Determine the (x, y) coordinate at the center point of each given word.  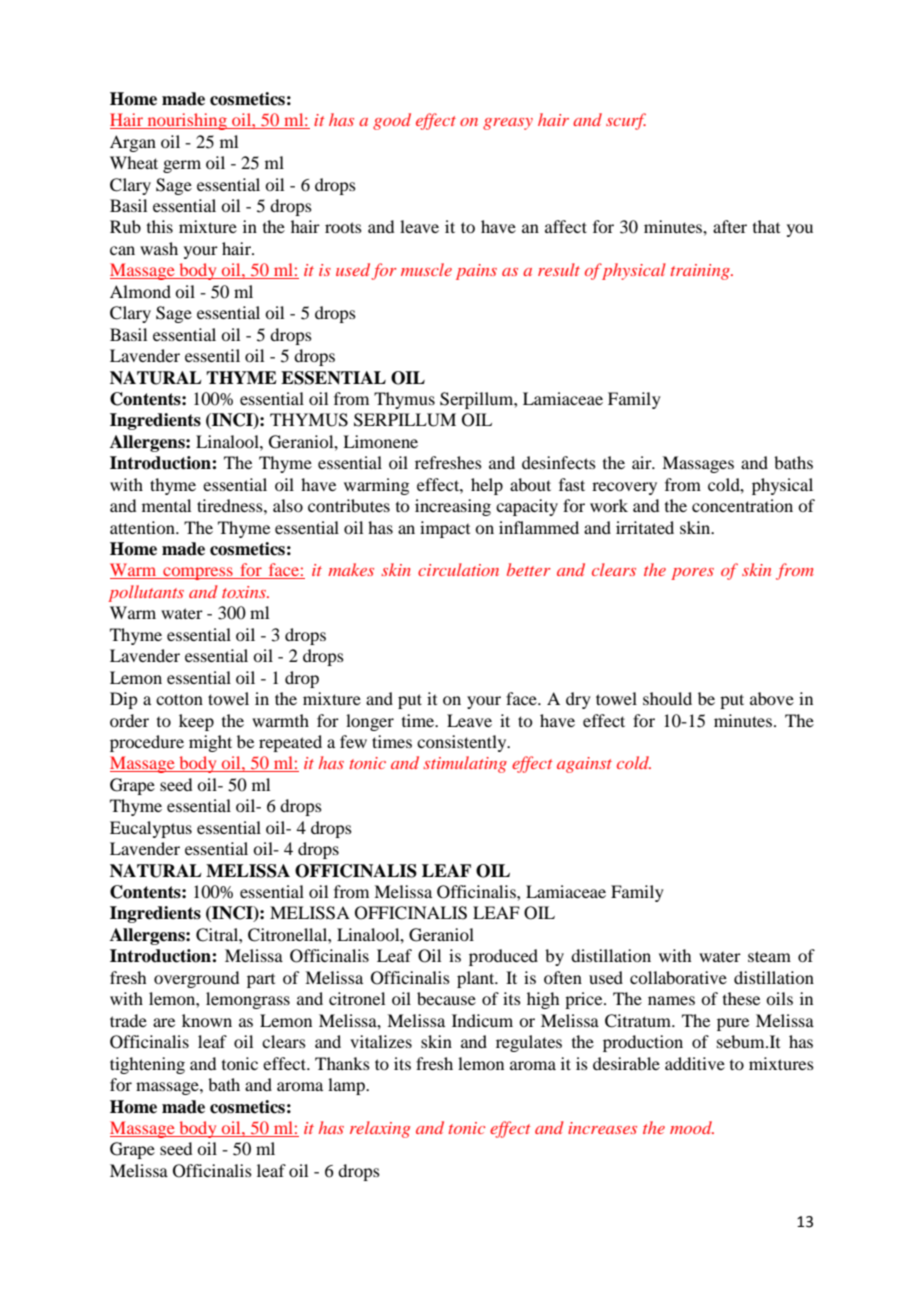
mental (166, 505)
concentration (742, 505)
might (210, 743)
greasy (508, 124)
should (667, 698)
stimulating (465, 764)
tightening (147, 1065)
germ (182, 166)
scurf (626, 121)
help (487, 486)
